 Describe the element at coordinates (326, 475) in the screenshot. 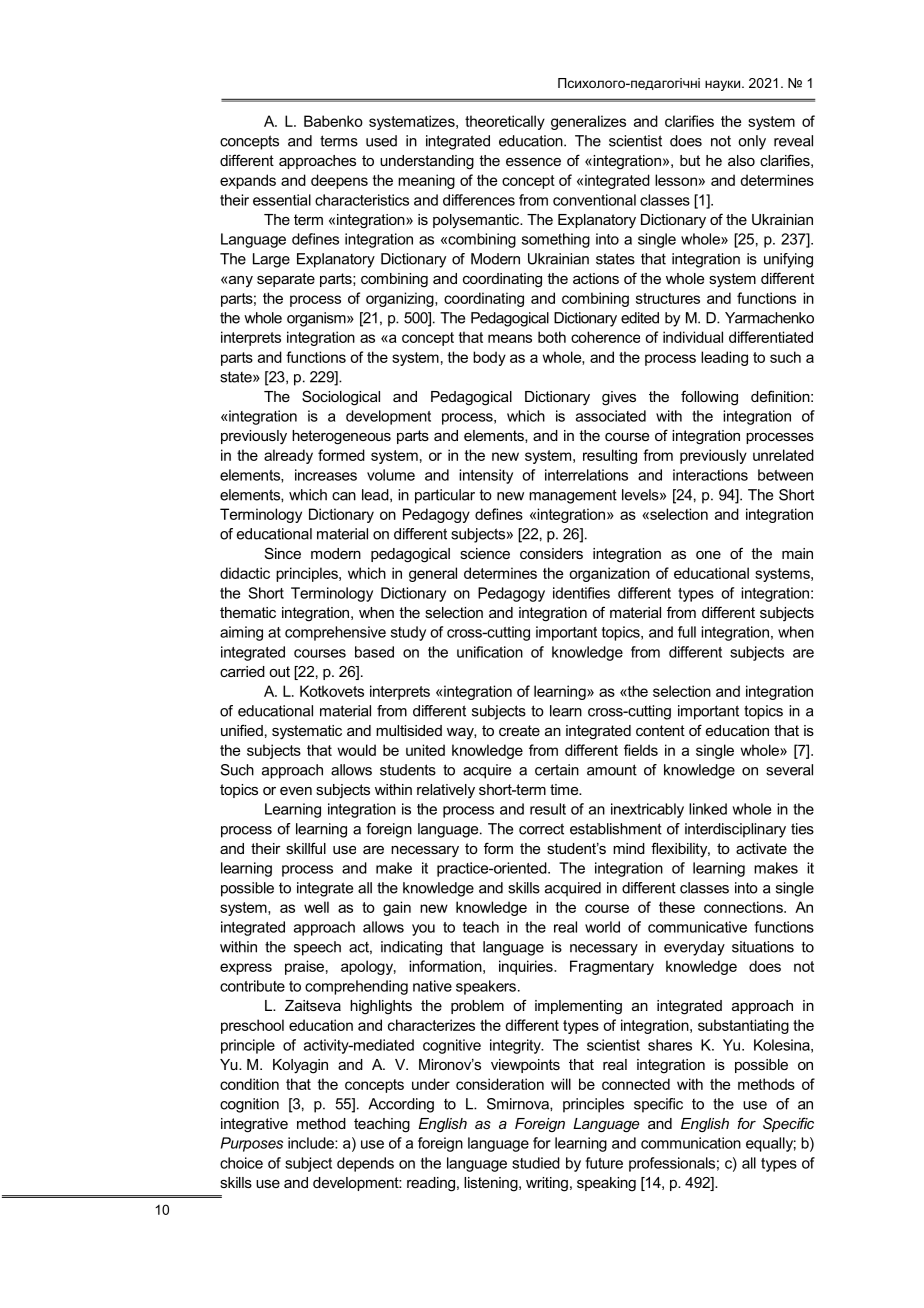

I see `increases` at that location.
